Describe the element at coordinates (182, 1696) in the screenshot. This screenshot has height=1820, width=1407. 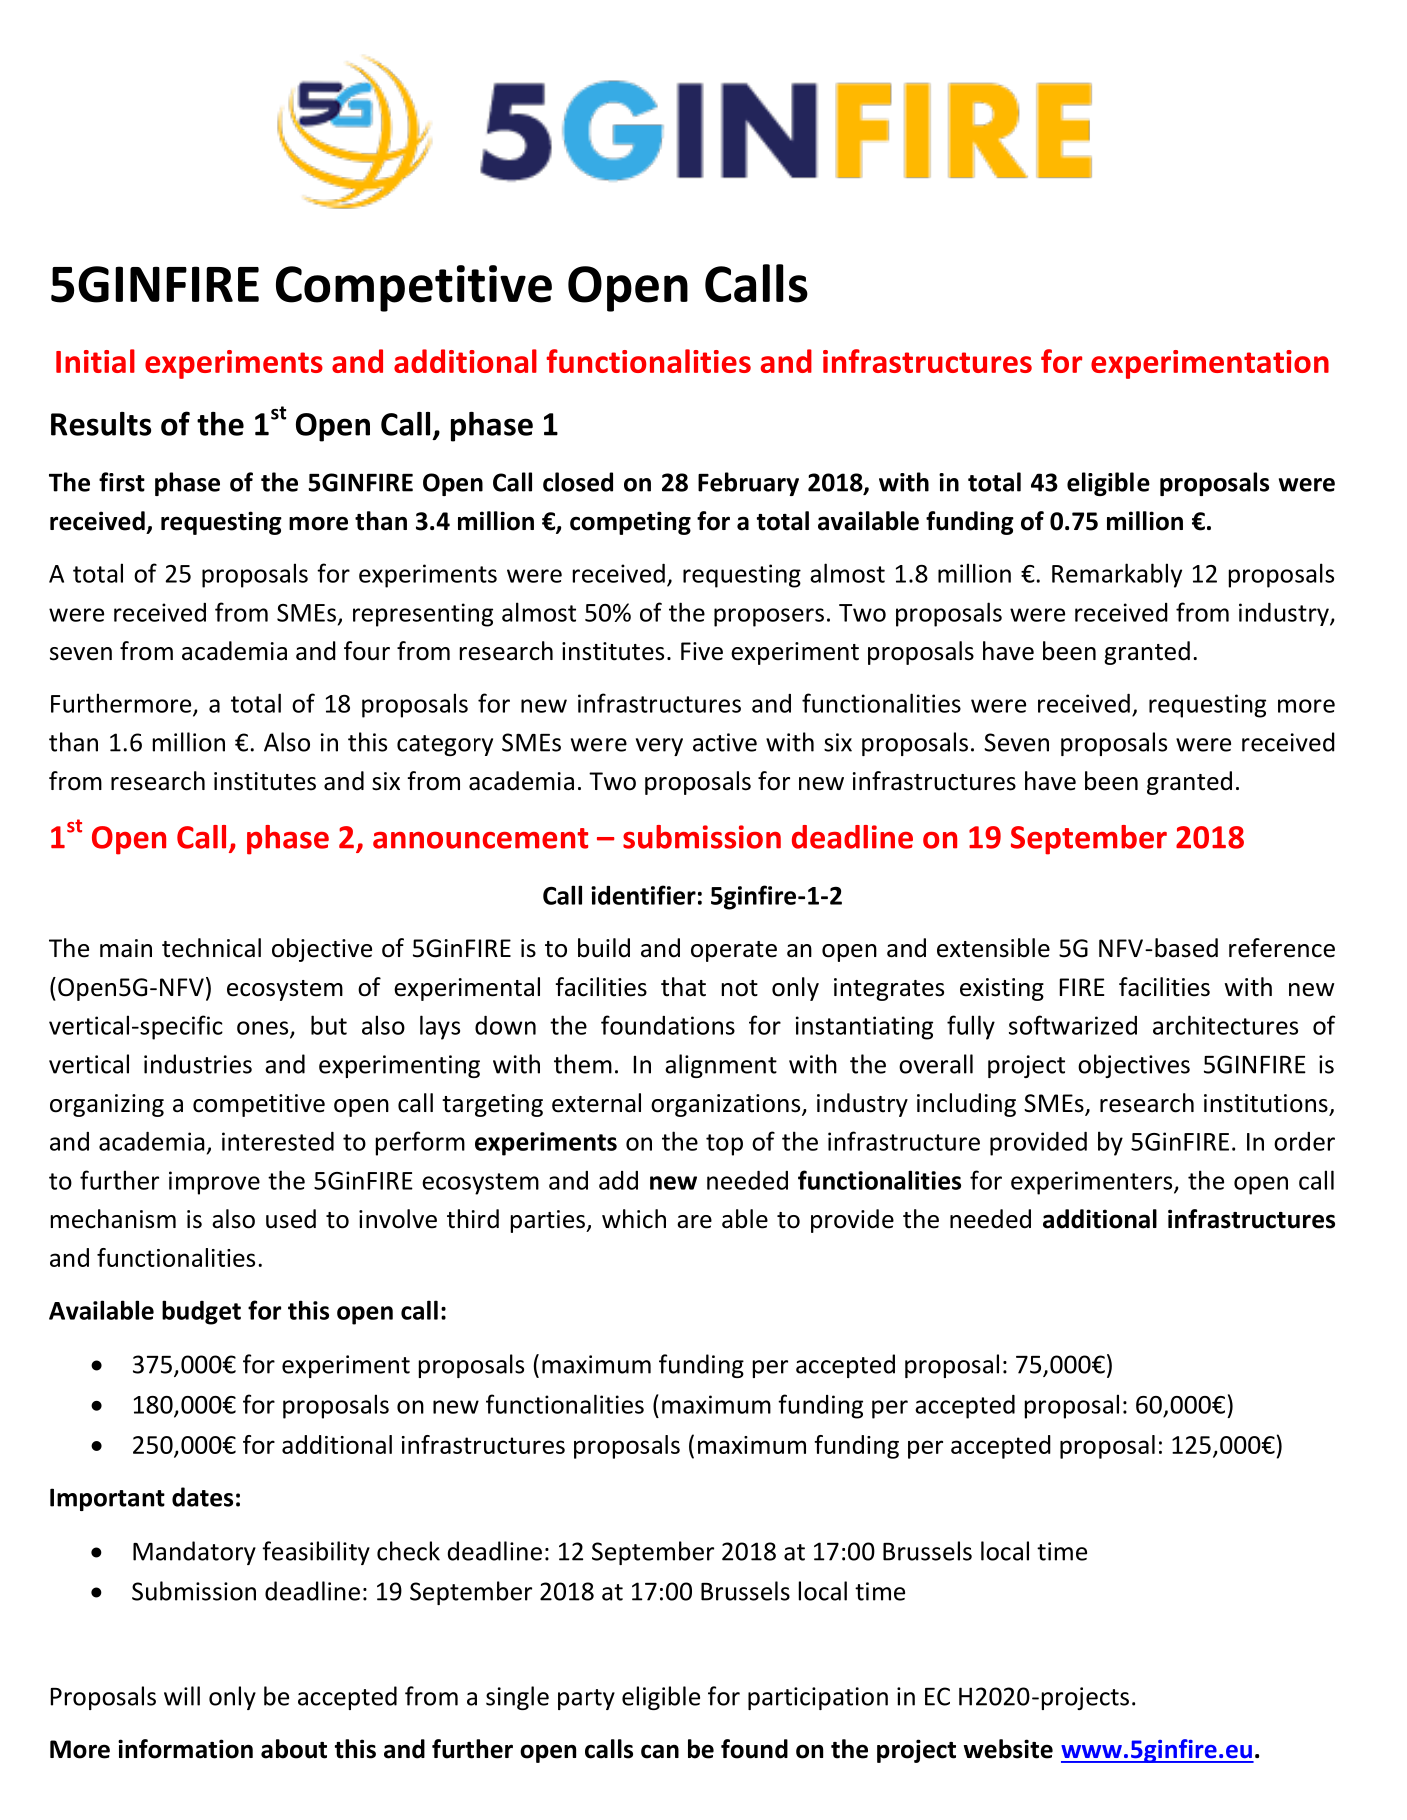
I see `will` at that location.
